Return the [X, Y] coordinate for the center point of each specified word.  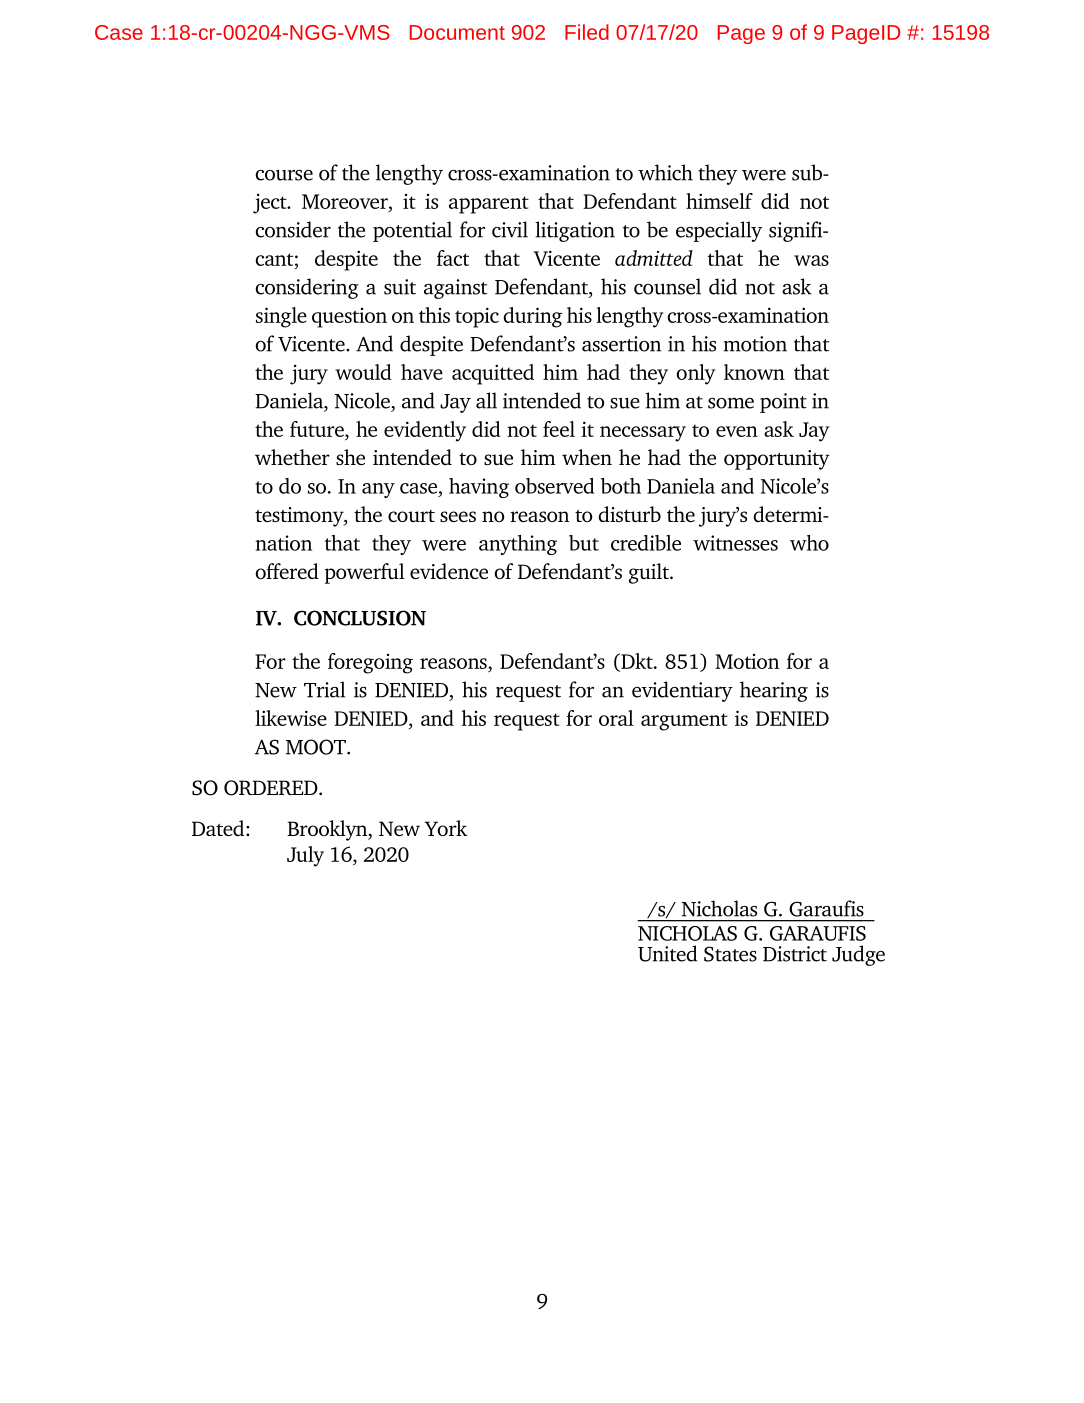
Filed [587, 32]
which [665, 172]
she [350, 457]
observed [554, 486]
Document [457, 32]
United [667, 953]
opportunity [777, 460]
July [305, 856]
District [795, 954]
